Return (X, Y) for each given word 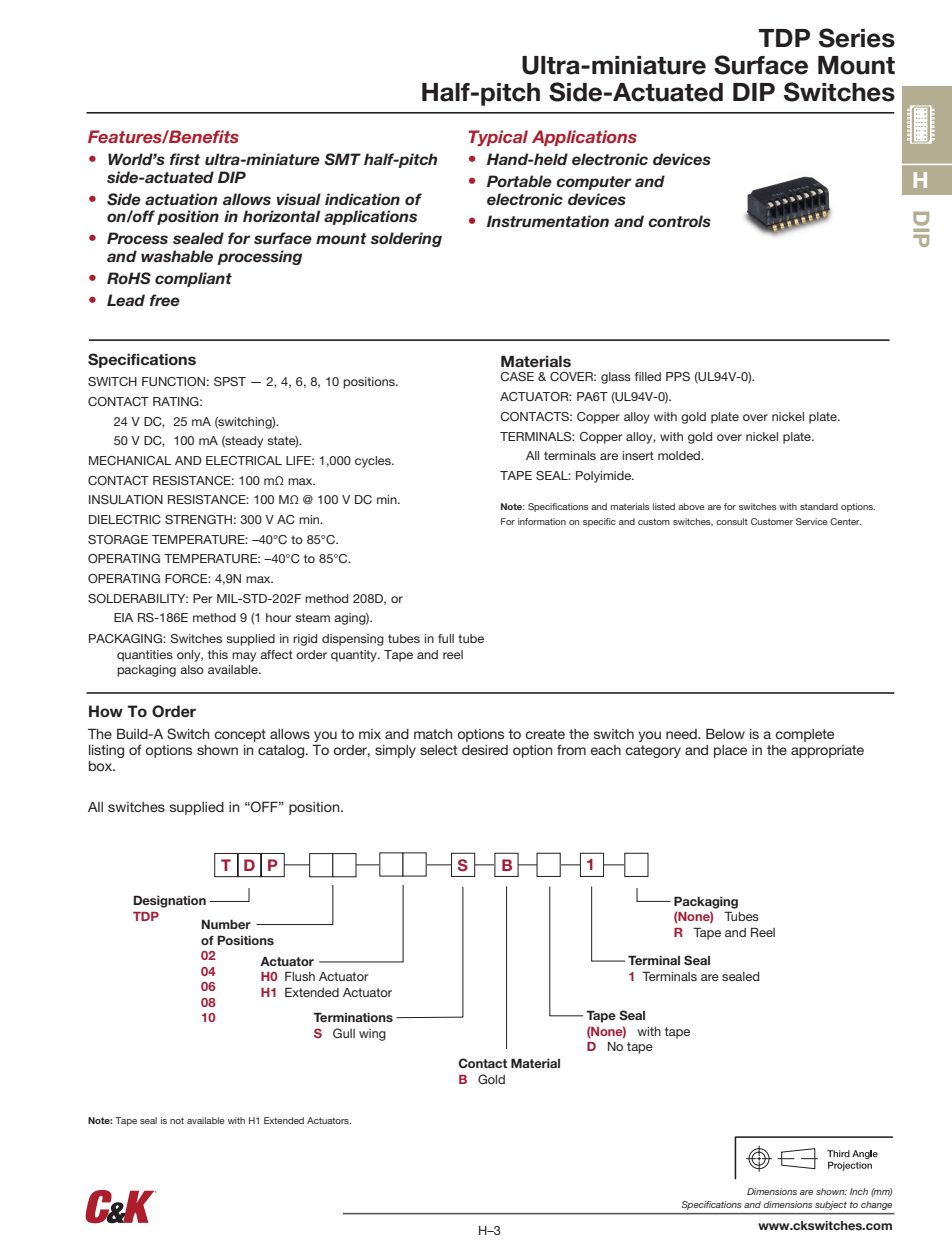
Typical (498, 138)
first (185, 159)
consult (732, 521)
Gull (344, 1033)
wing (372, 1035)
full (446, 638)
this (218, 654)
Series (857, 38)
